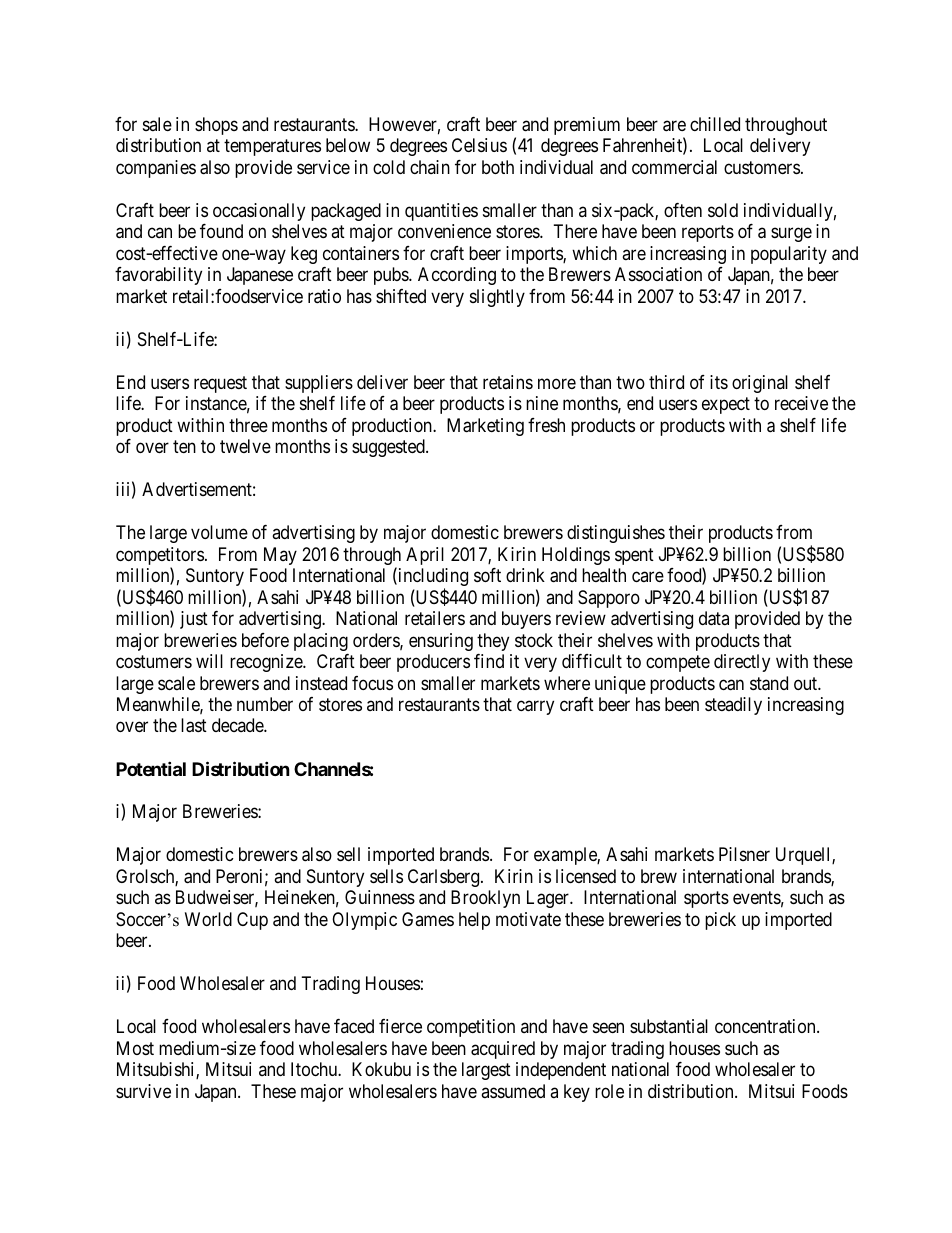 The image size is (952, 1233). What do you see at coordinates (143, 1091) in the image?
I see `survive` at bounding box center [143, 1091].
